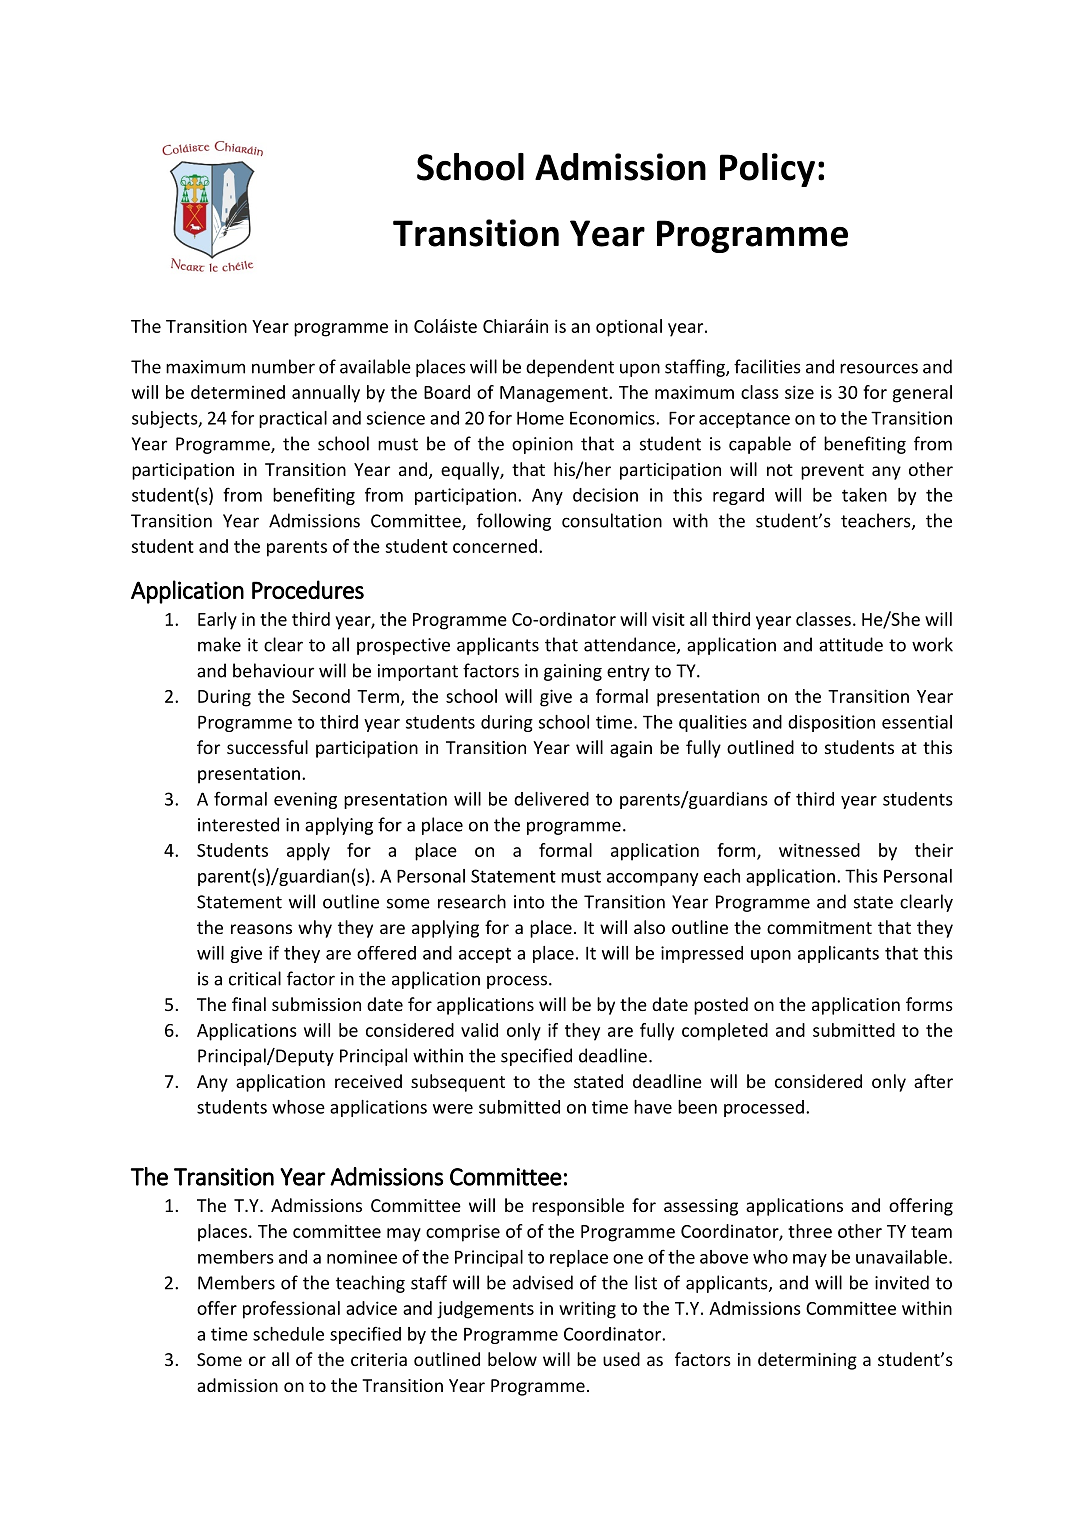 Image resolution: width=1084 pixels, height=1533 pixels. Describe the element at coordinates (305, 800) in the screenshot. I see `evening` at that location.
